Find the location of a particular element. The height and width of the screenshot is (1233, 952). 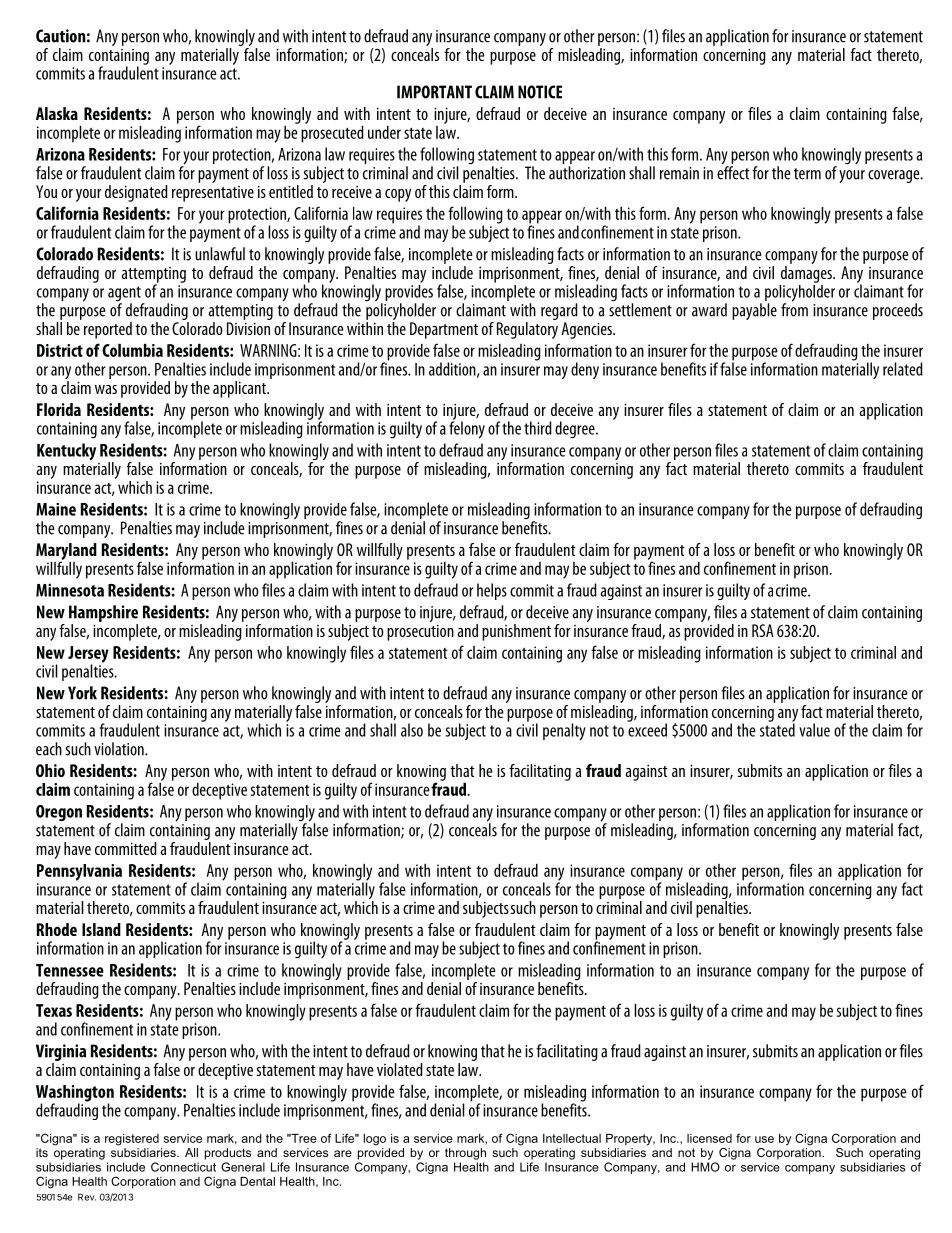

Alaska is located at coordinates (57, 113).
